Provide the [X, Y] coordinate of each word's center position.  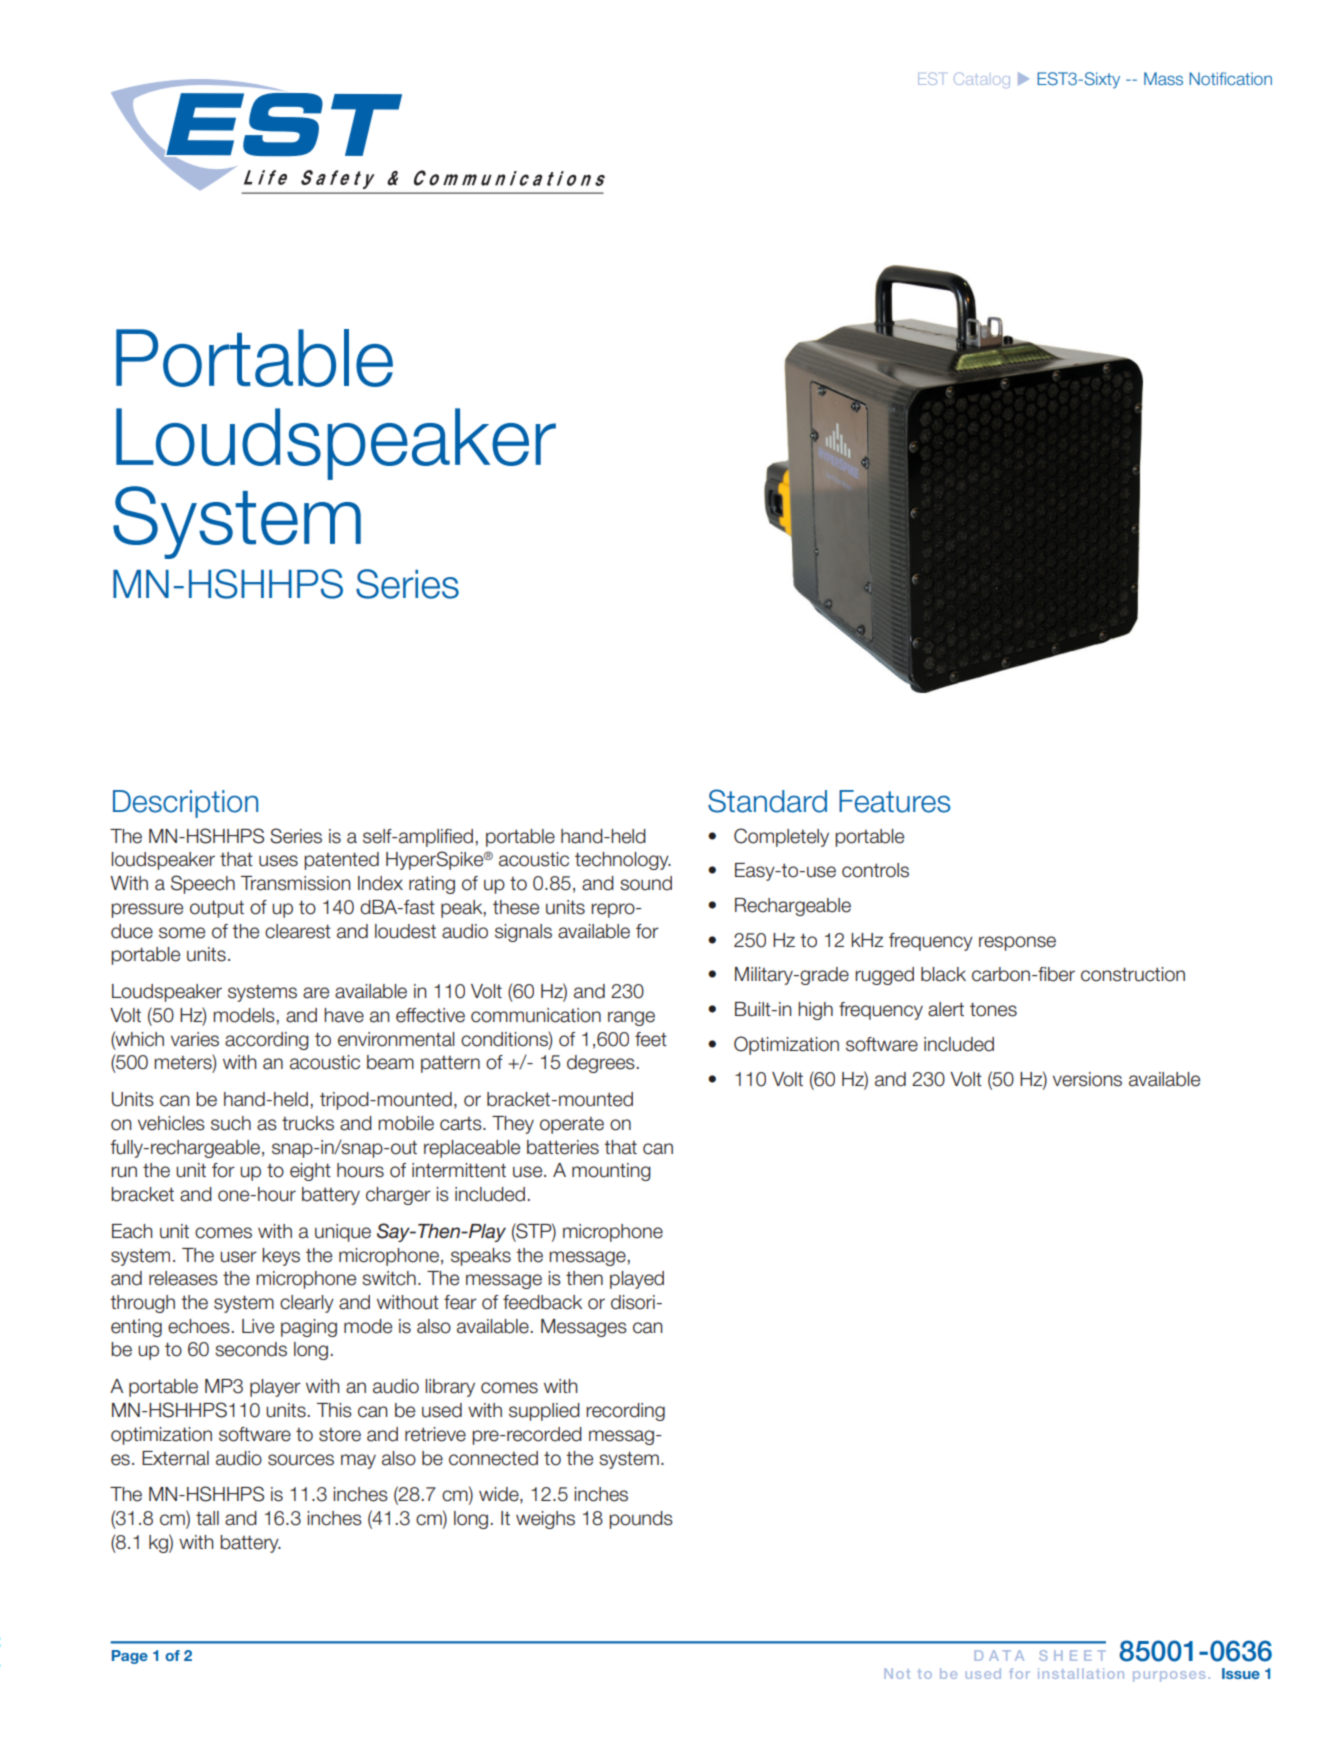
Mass [1163, 78]
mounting [611, 1172]
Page [130, 1657]
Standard [767, 801]
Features [895, 801]
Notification [1230, 78]
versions [1087, 1079]
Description [185, 804]
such [231, 1123]
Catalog [982, 80]
